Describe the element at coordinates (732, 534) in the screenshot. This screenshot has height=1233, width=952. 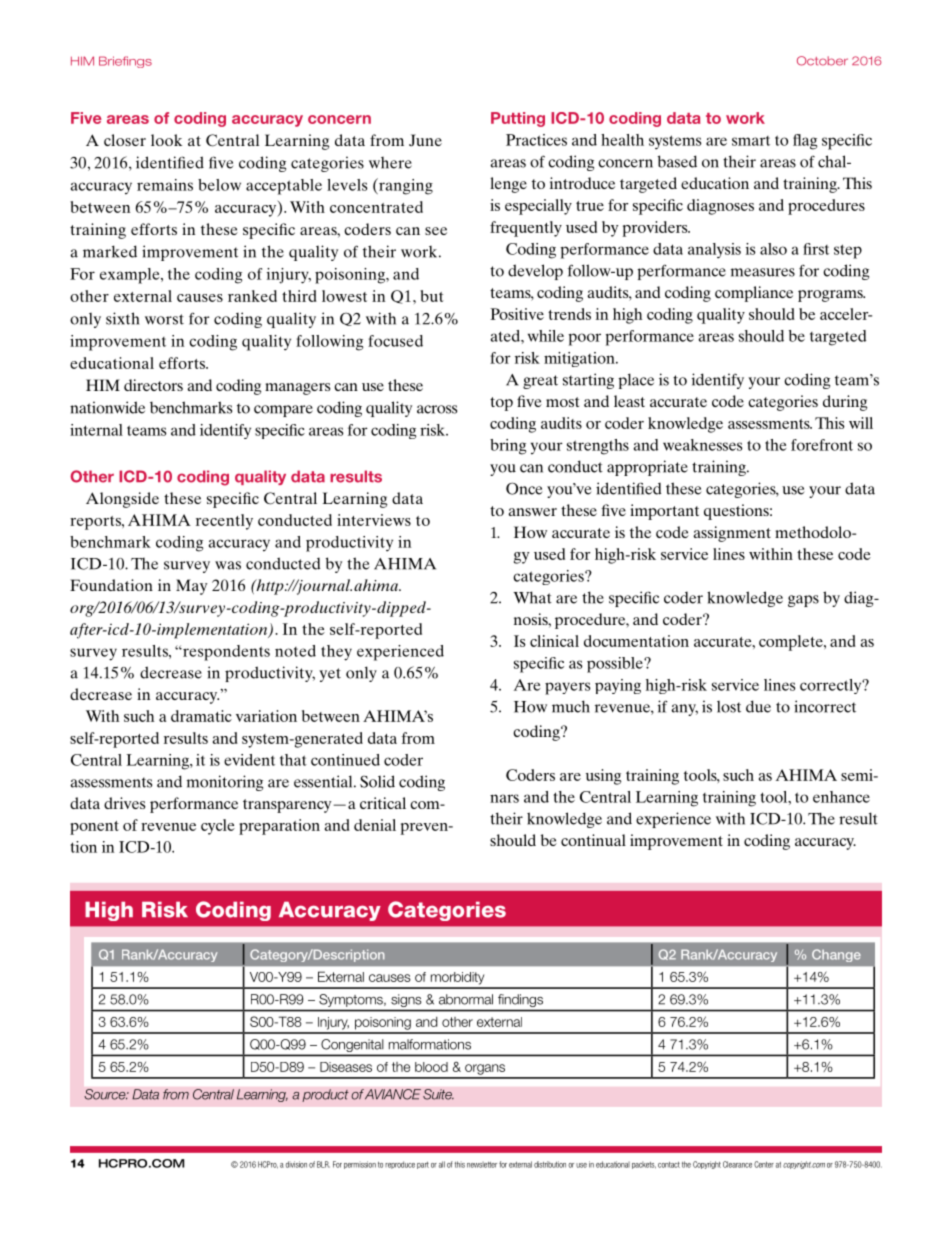
I see `assignment` at that location.
